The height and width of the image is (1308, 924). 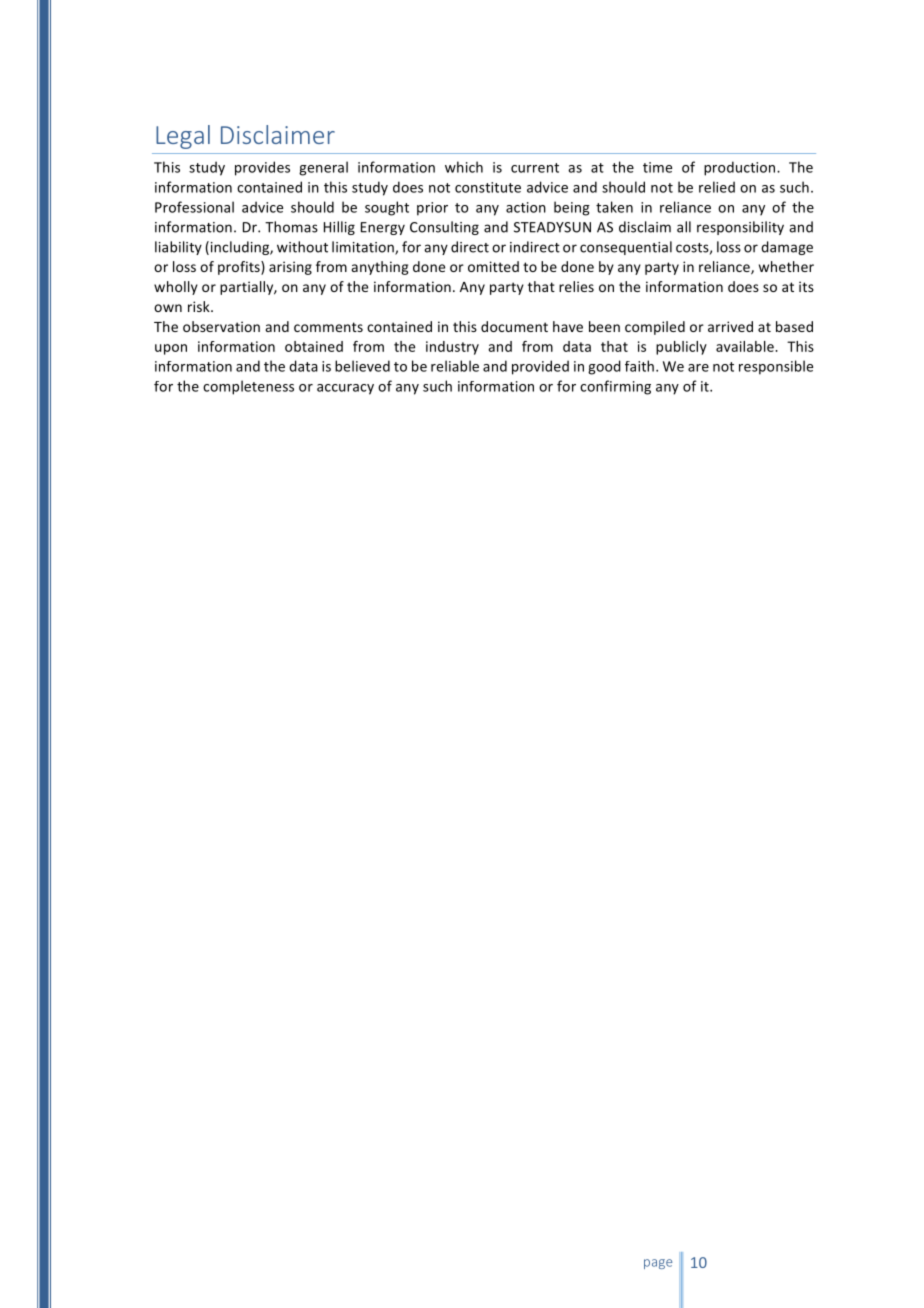 What do you see at coordinates (262, 168) in the image?
I see `provides` at bounding box center [262, 168].
